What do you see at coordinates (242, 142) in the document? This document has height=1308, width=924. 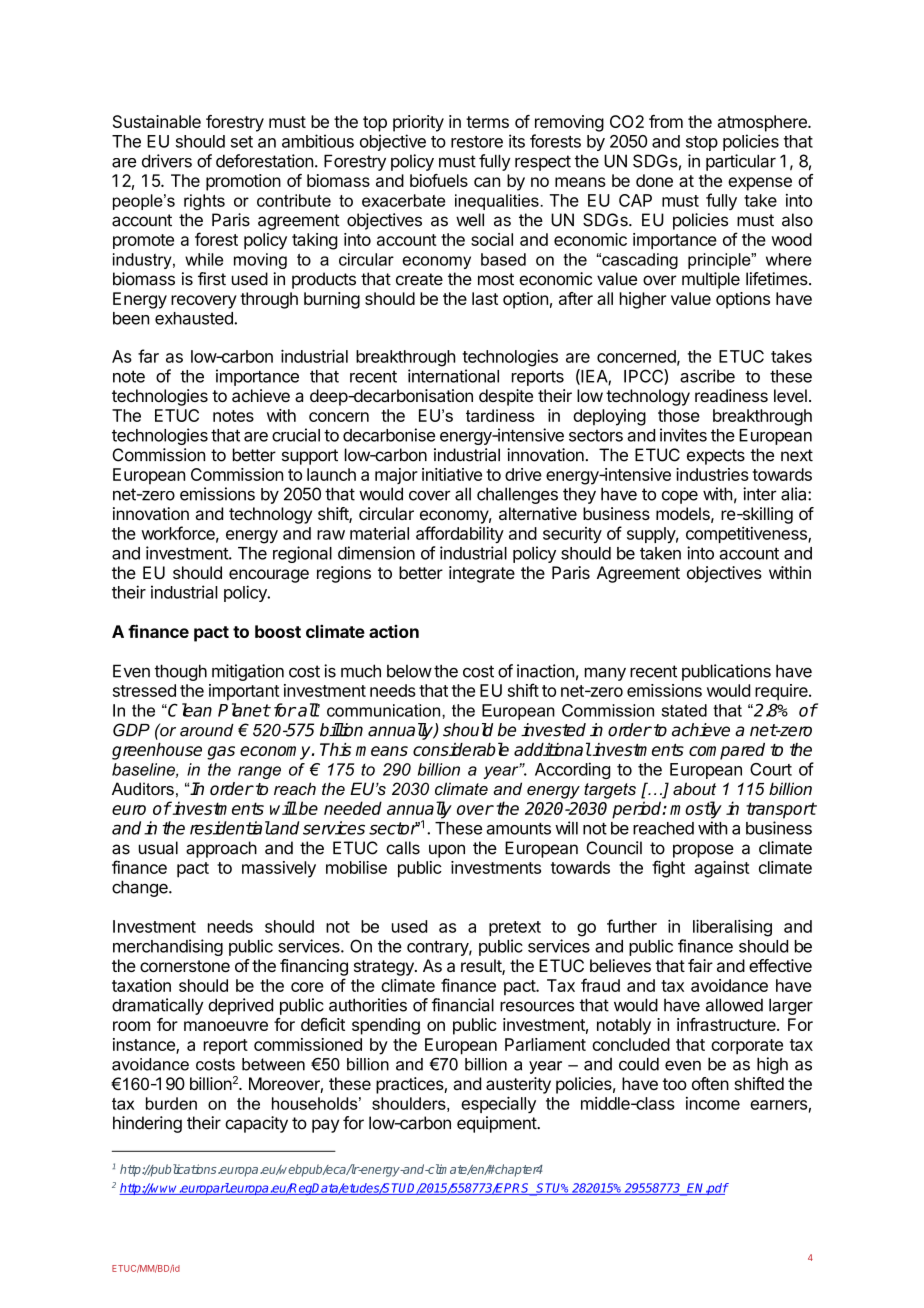 I see `set` at bounding box center [242, 142].
